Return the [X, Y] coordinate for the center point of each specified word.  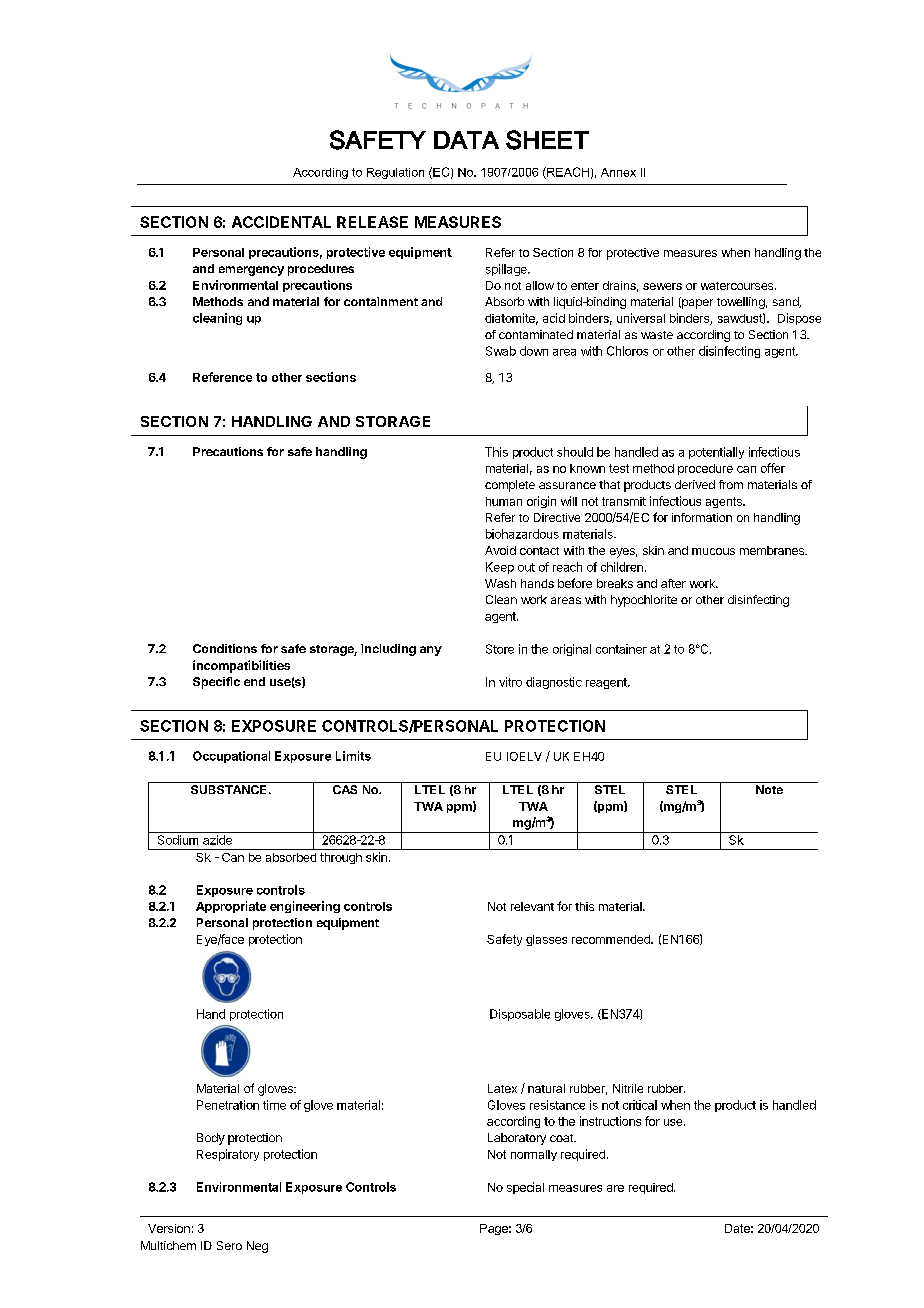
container [621, 649]
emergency [251, 271]
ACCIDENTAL [281, 222]
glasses [546, 940]
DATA [466, 140]
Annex [618, 172]
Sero [229, 1245]
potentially [716, 453]
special [525, 1188]
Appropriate [231, 907]
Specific [216, 683]
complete [510, 486]
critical [640, 1105]
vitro [510, 682]
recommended [612, 939]
